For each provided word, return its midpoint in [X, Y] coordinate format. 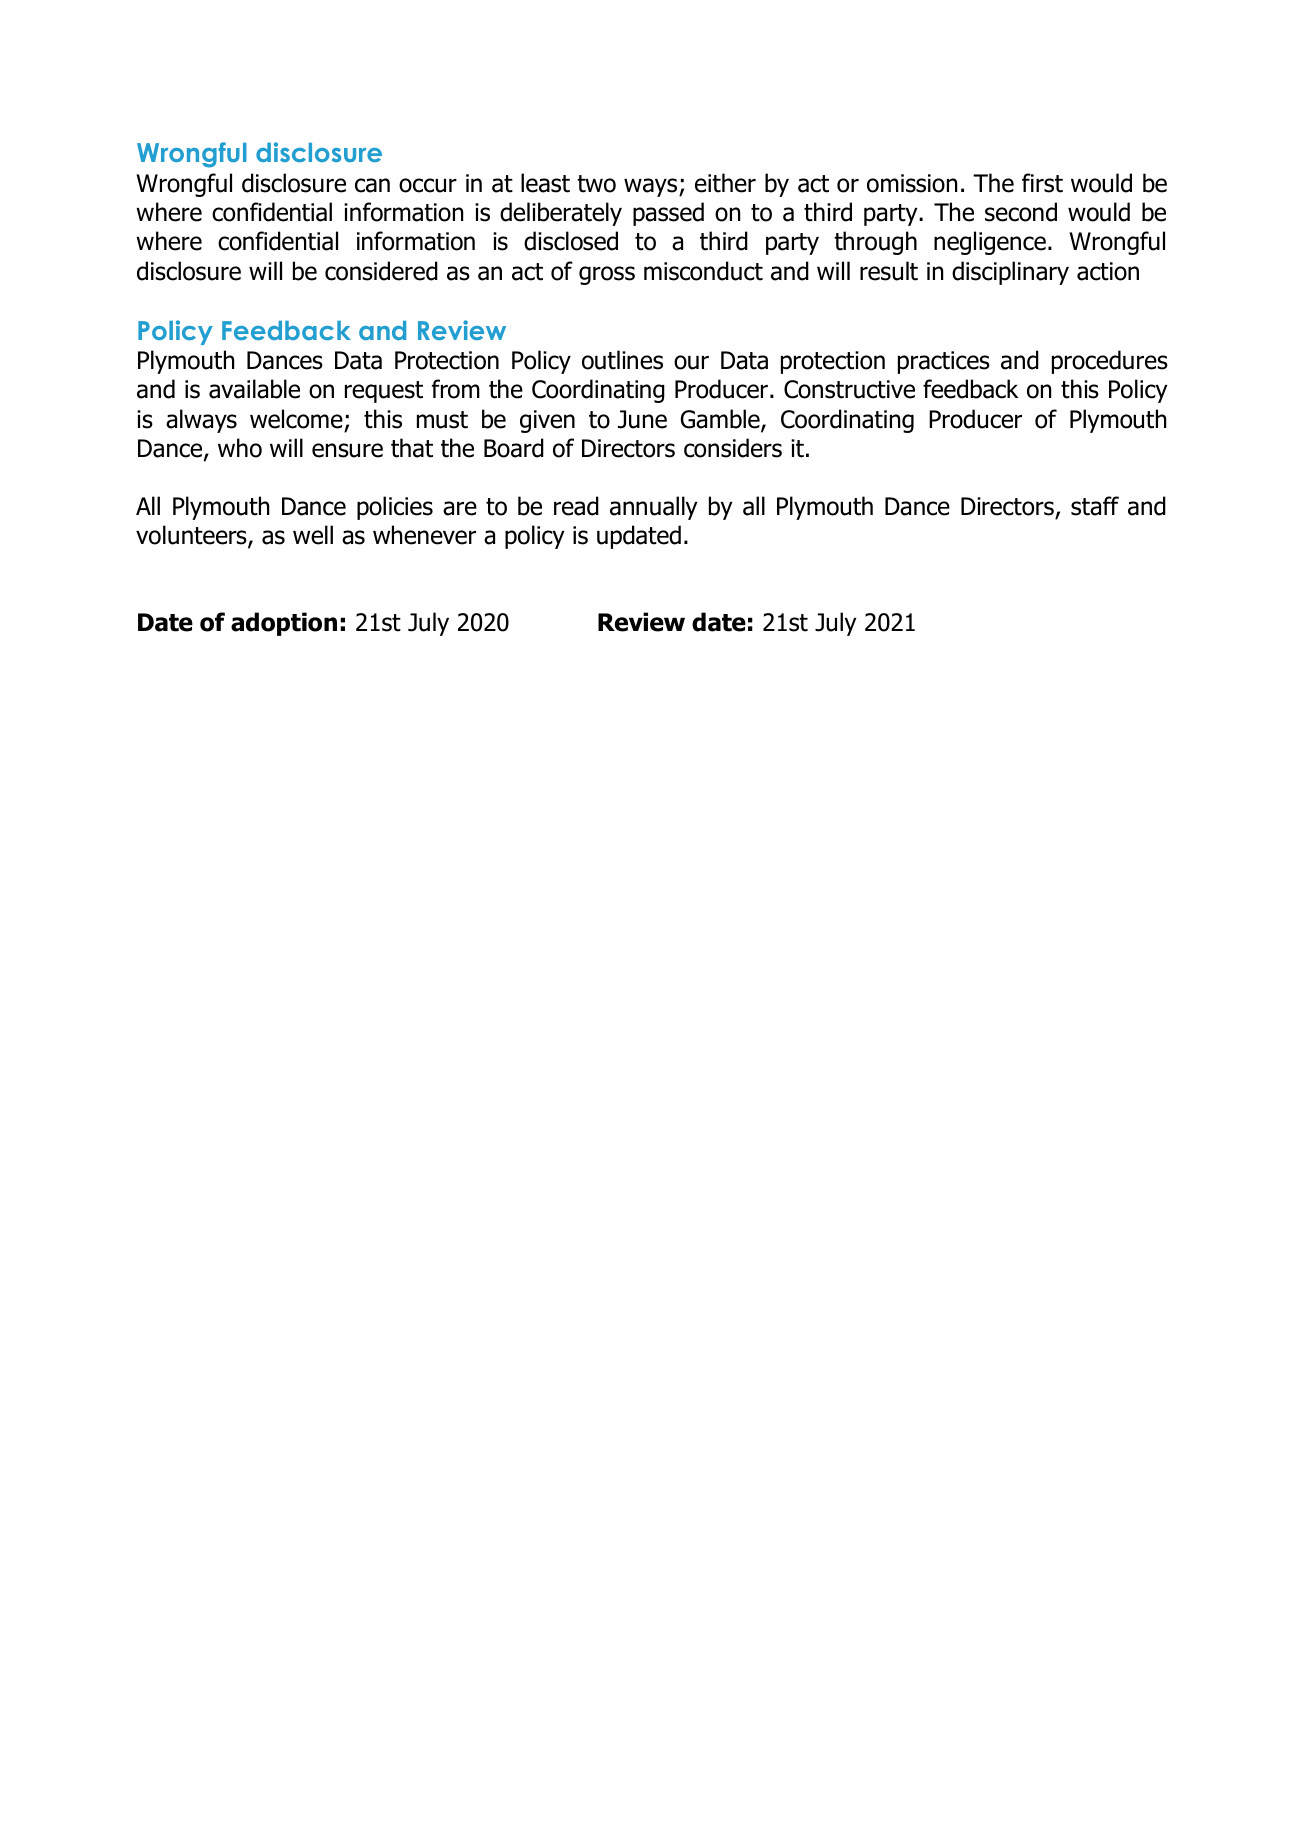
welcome [296, 419]
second [1021, 212]
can [372, 185]
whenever [424, 535]
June [642, 419]
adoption [284, 624]
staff [1095, 506]
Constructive [849, 389]
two [596, 184]
